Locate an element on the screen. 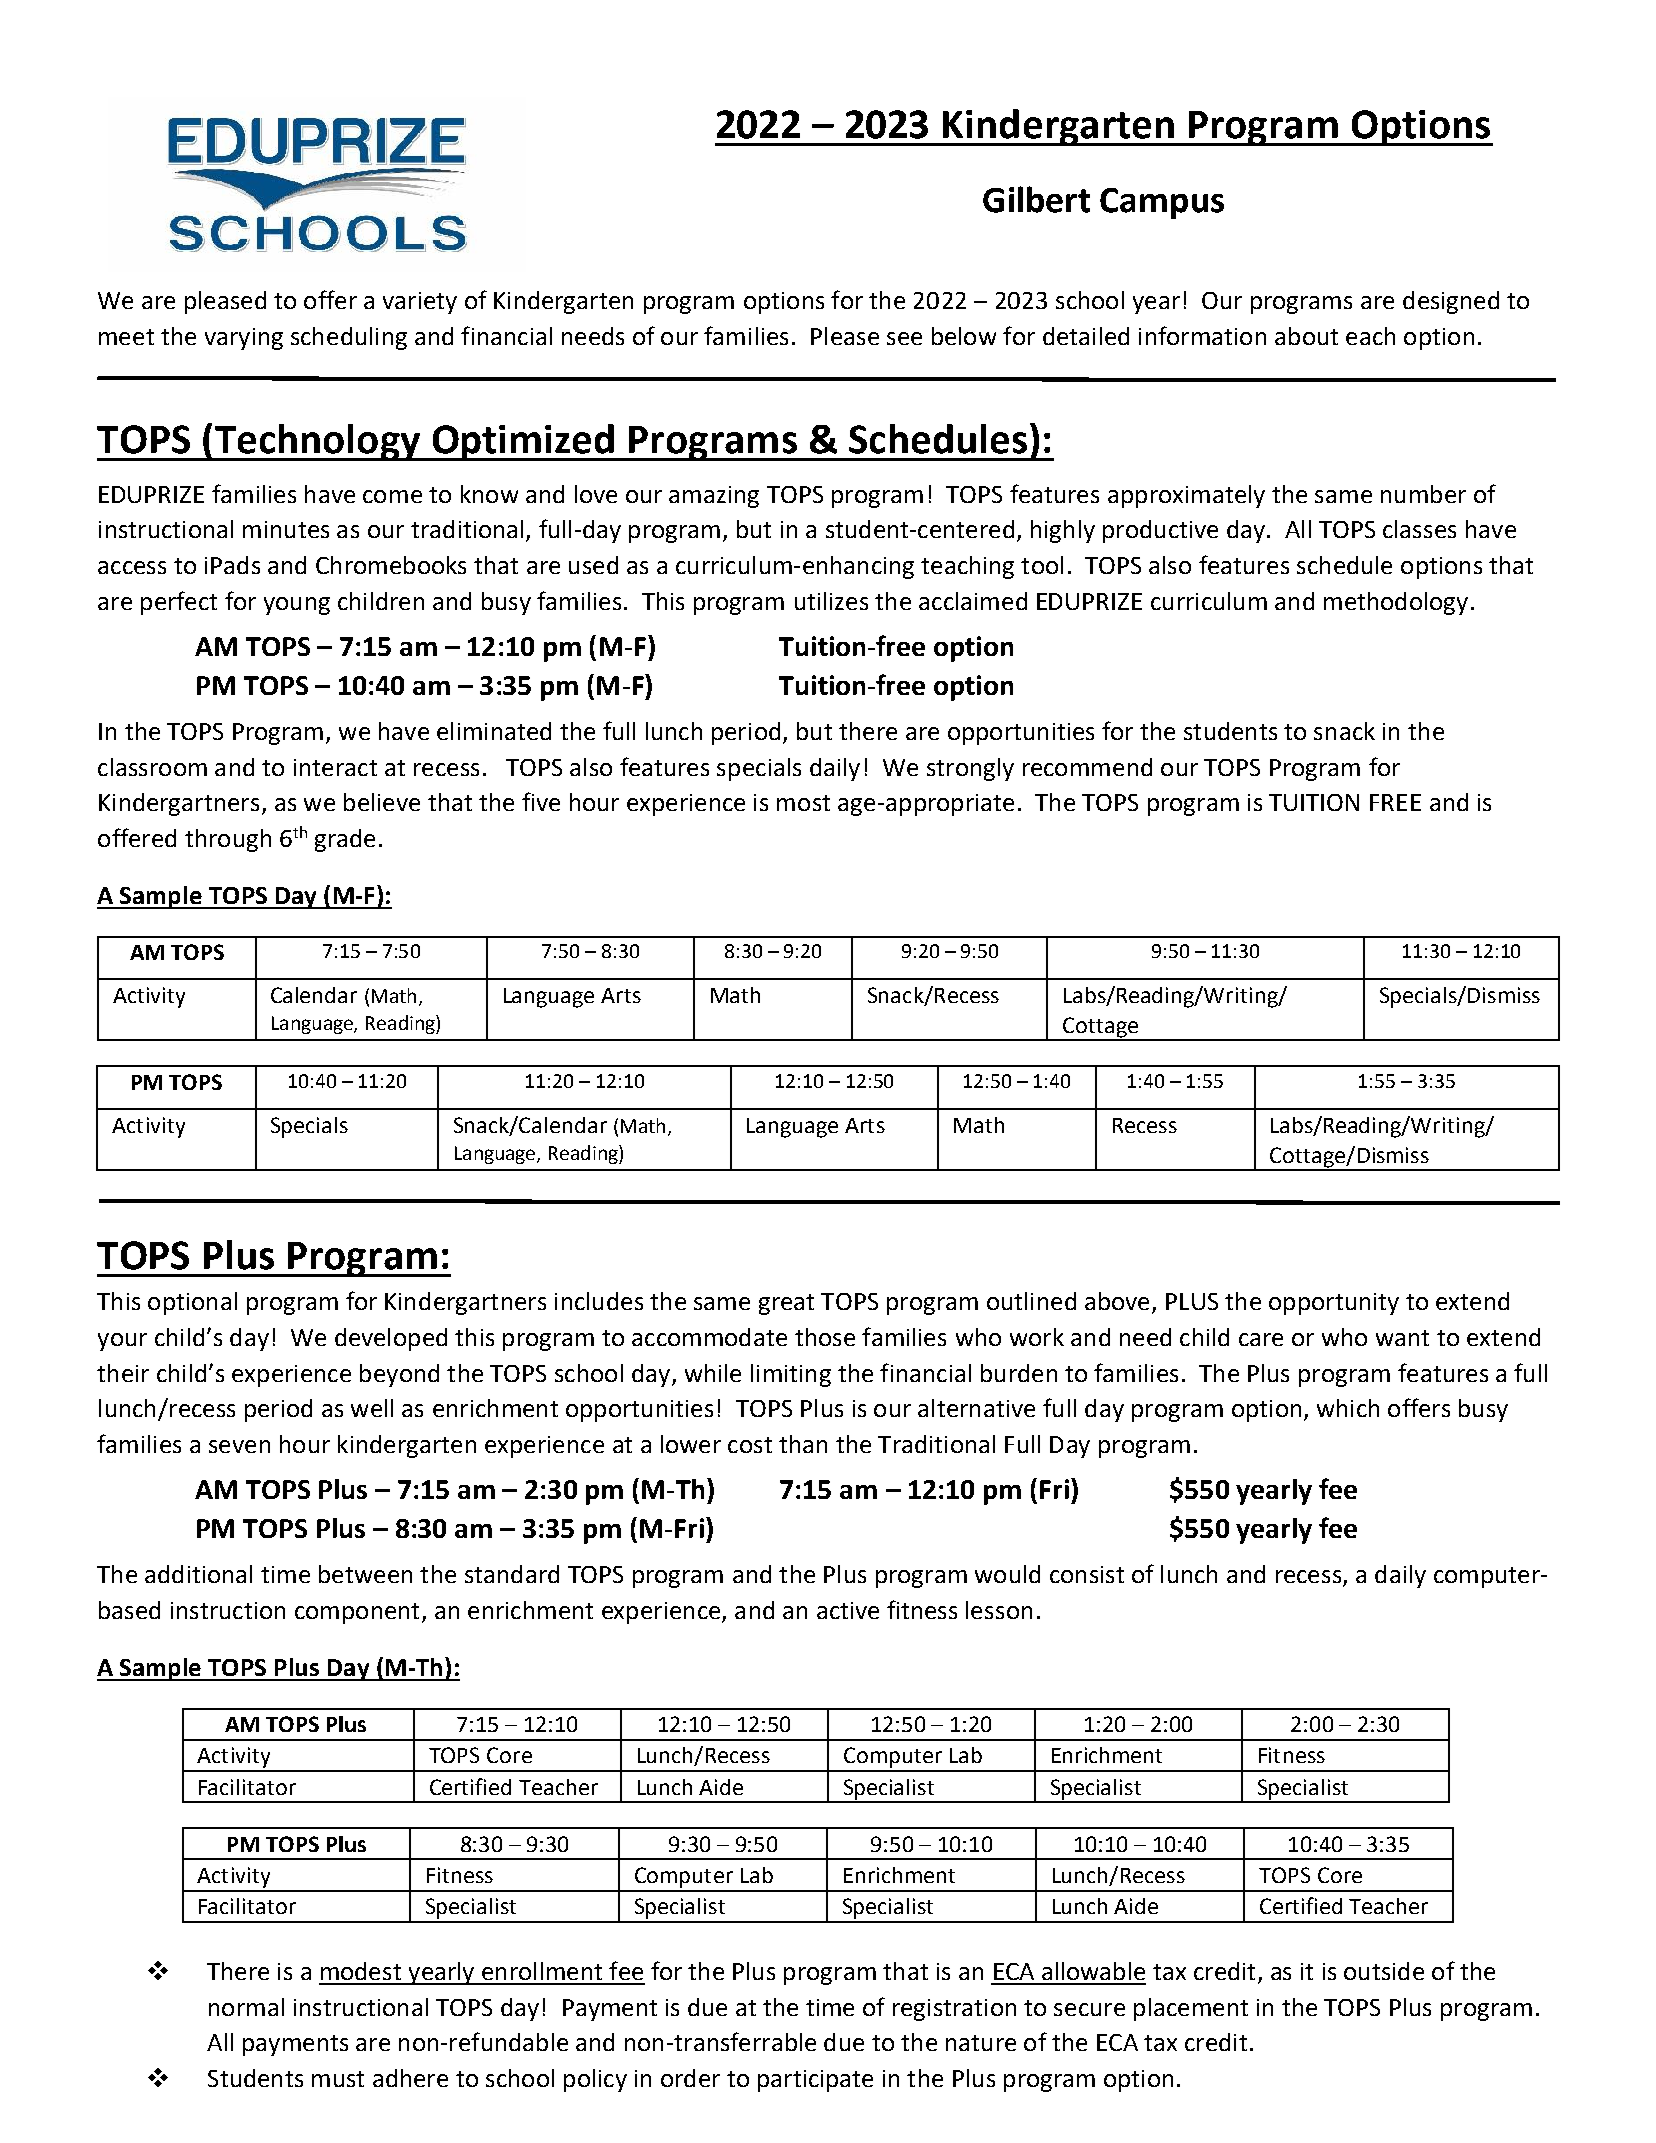 The height and width of the screenshot is (2143, 1656). normal is located at coordinates (246, 2007).
